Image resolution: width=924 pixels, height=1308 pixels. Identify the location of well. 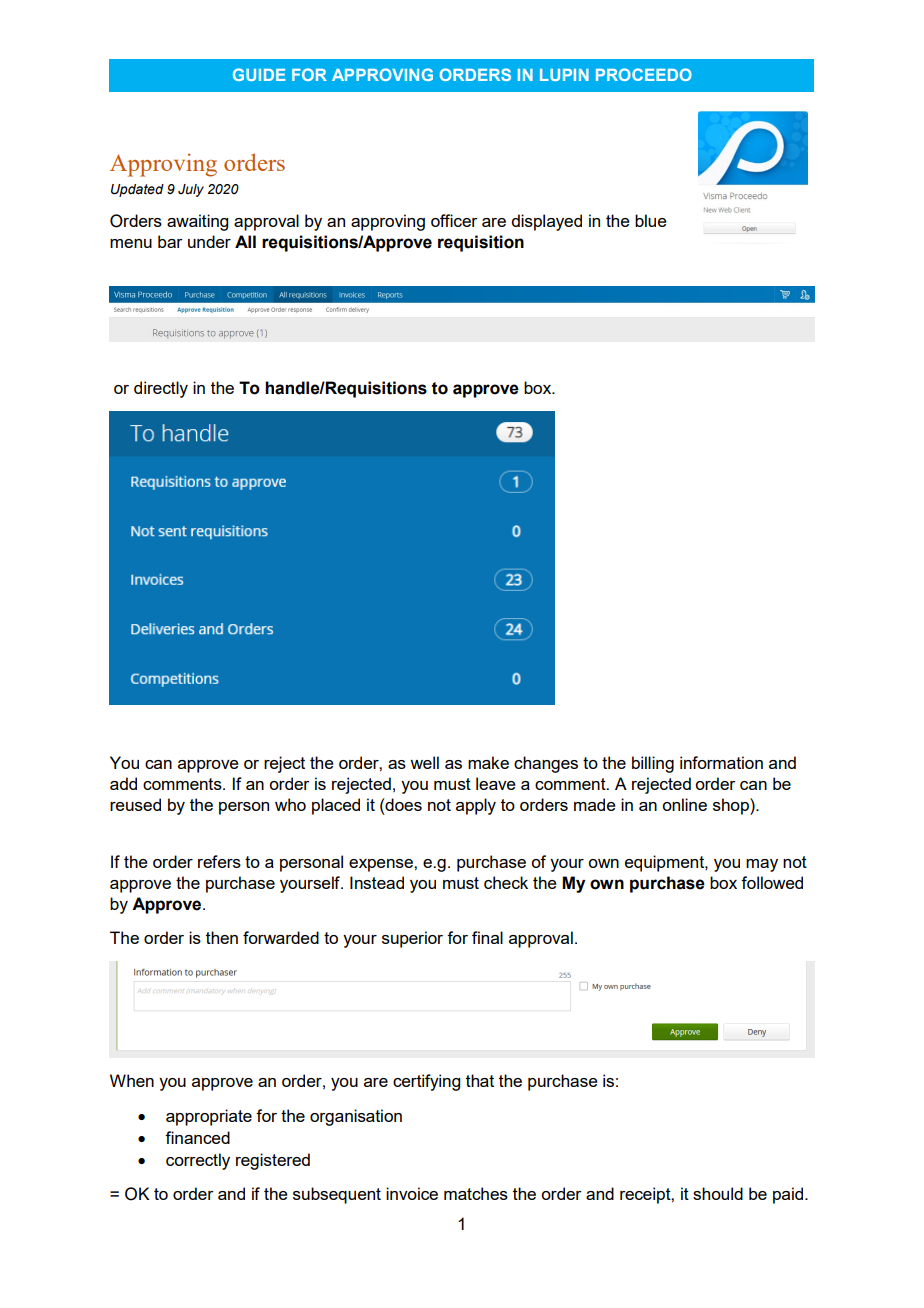
(424, 762).
